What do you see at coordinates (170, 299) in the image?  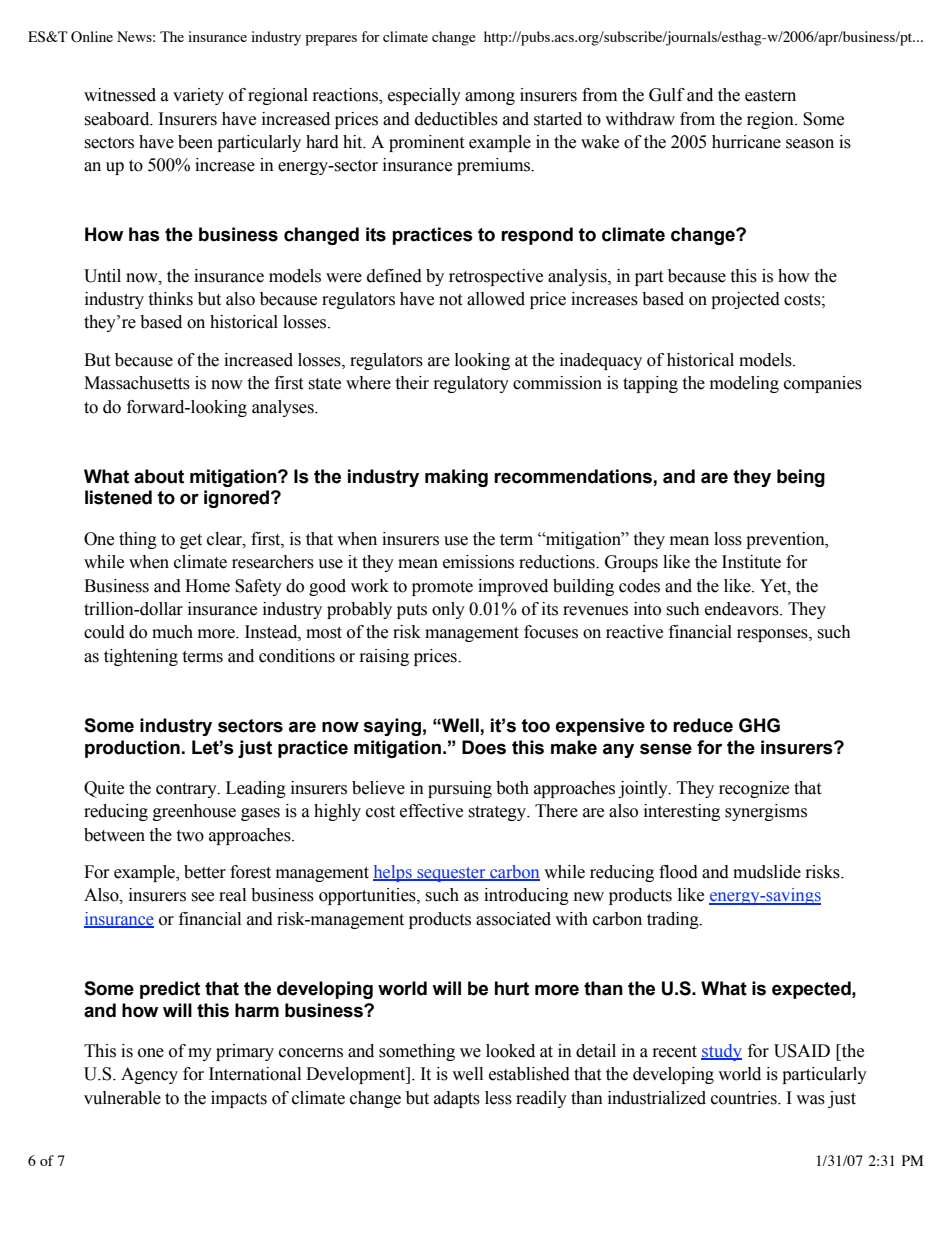 I see `thinks` at bounding box center [170, 299].
